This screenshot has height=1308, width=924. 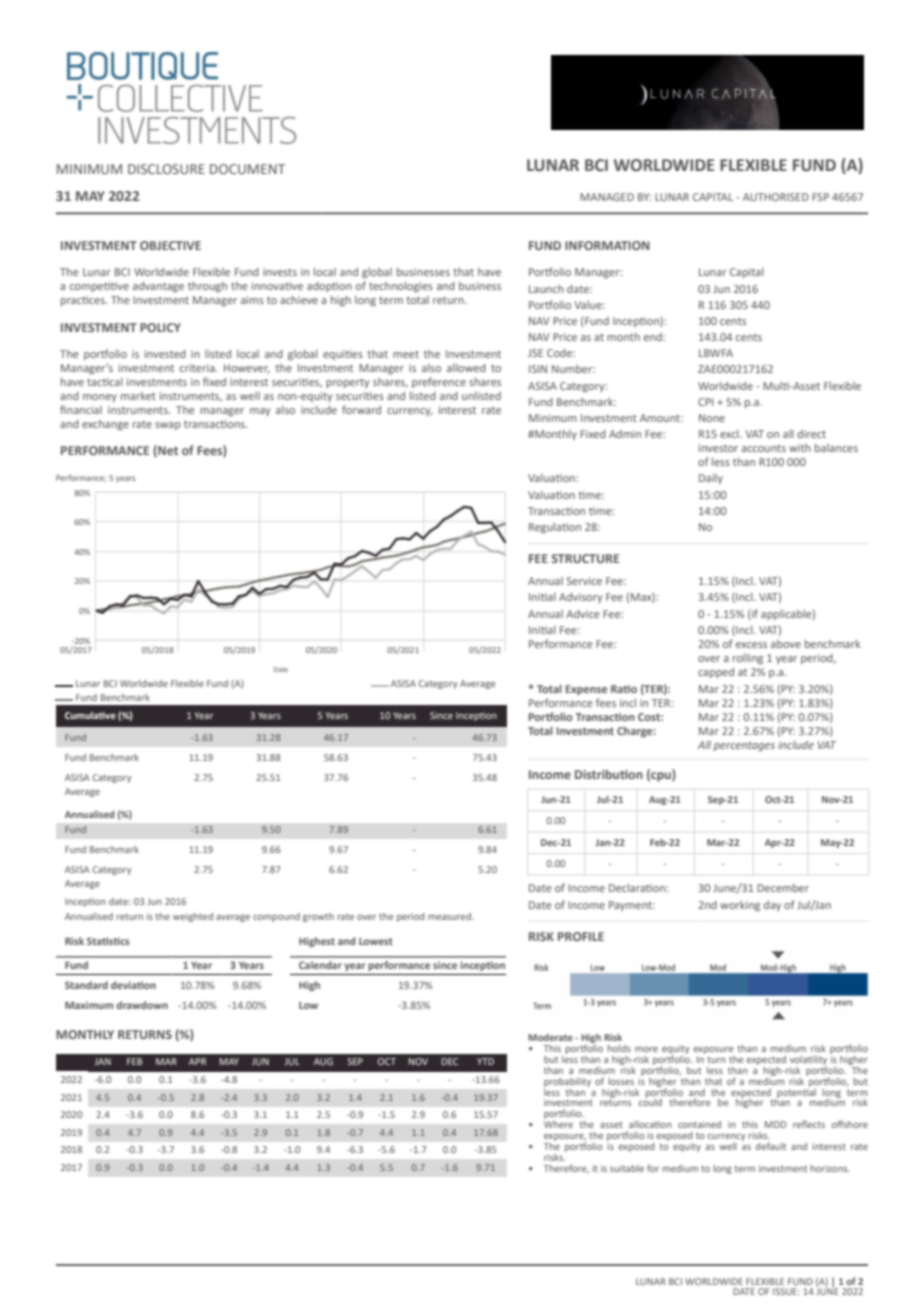 What do you see at coordinates (764, 448) in the screenshot?
I see `accounts` at bounding box center [764, 448].
